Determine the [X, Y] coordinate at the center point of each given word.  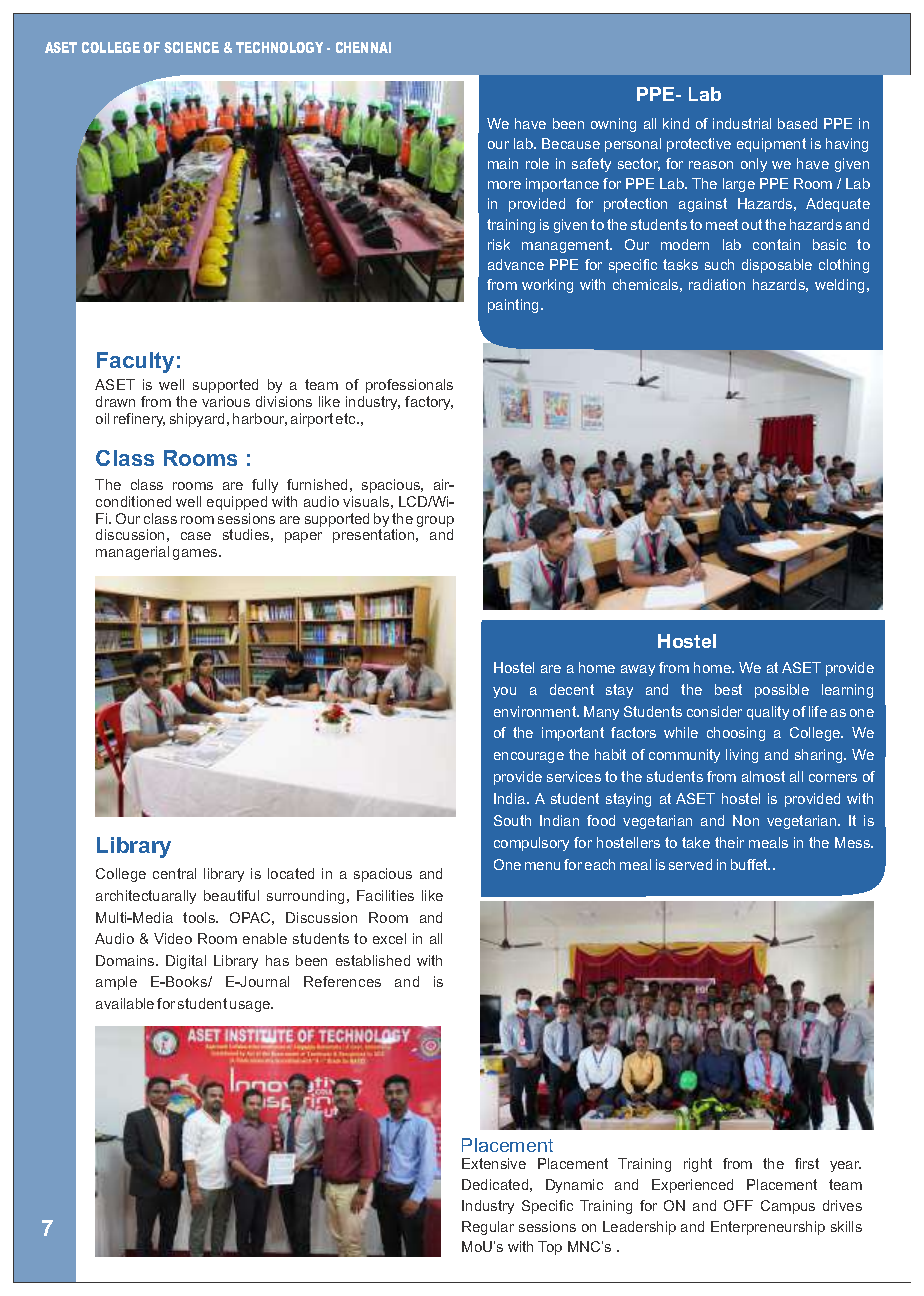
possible [782, 691]
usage [251, 1006]
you [504, 692]
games [196, 554]
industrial [742, 123]
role [537, 163]
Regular [488, 1228]
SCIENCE [191, 47]
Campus [788, 1207]
